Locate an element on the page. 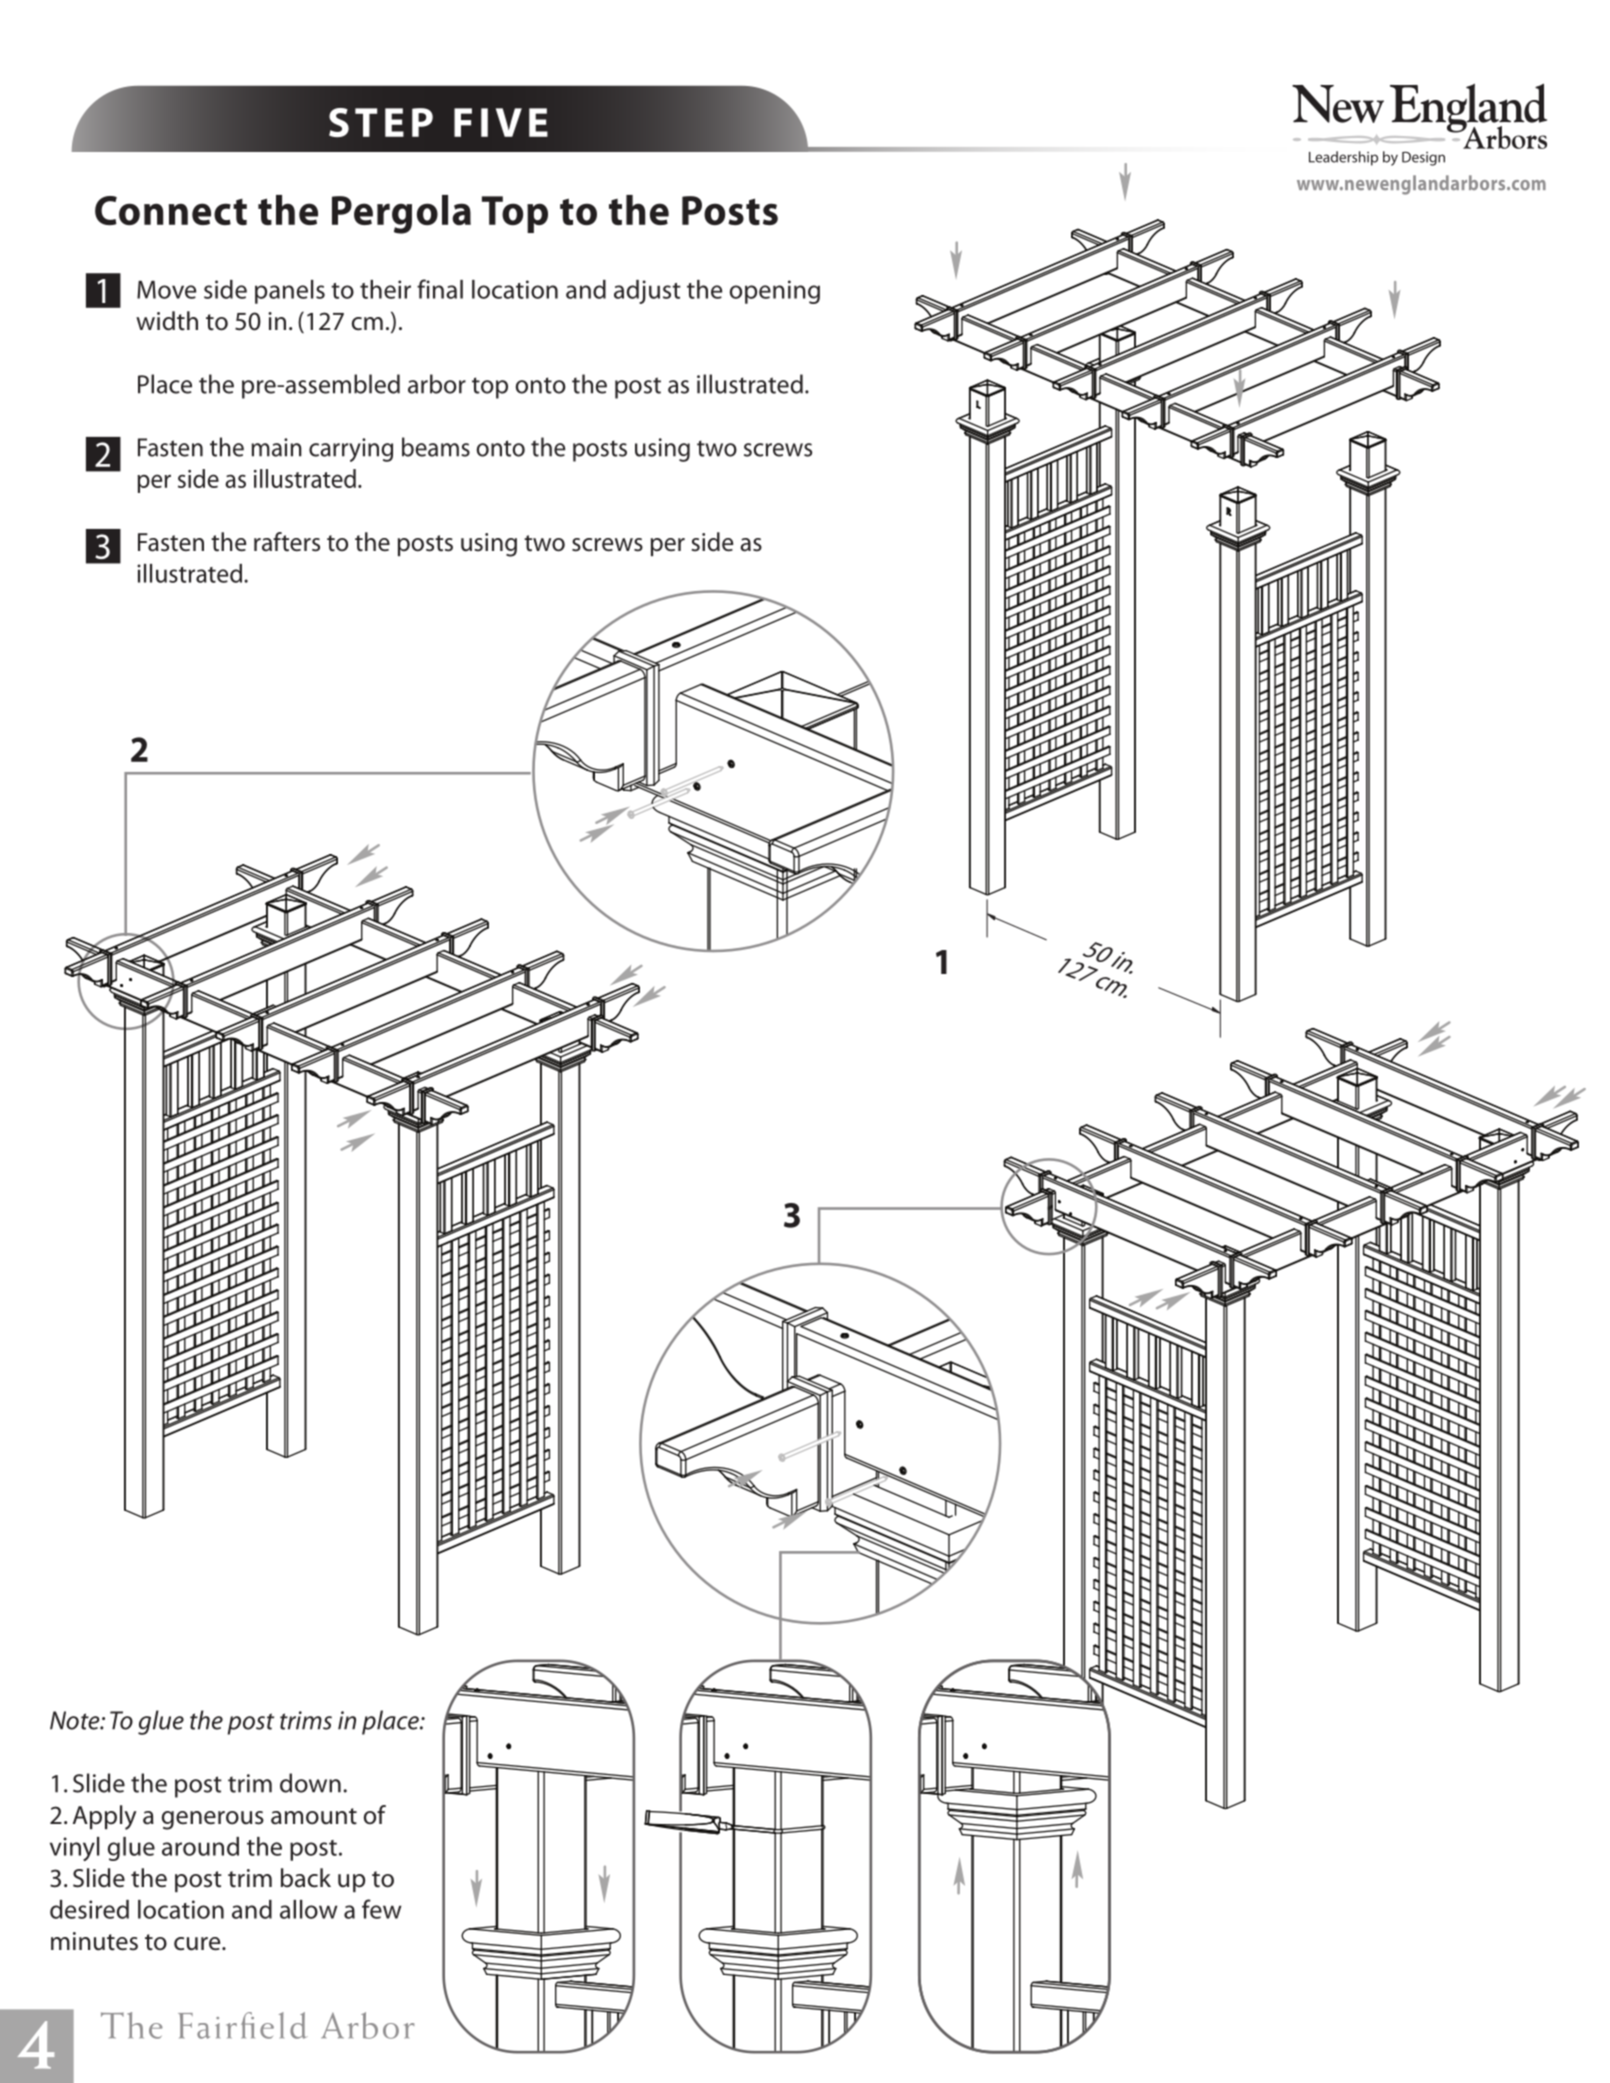 Image resolution: width=1610 pixels, height=2083 pixels. beams is located at coordinates (436, 447).
